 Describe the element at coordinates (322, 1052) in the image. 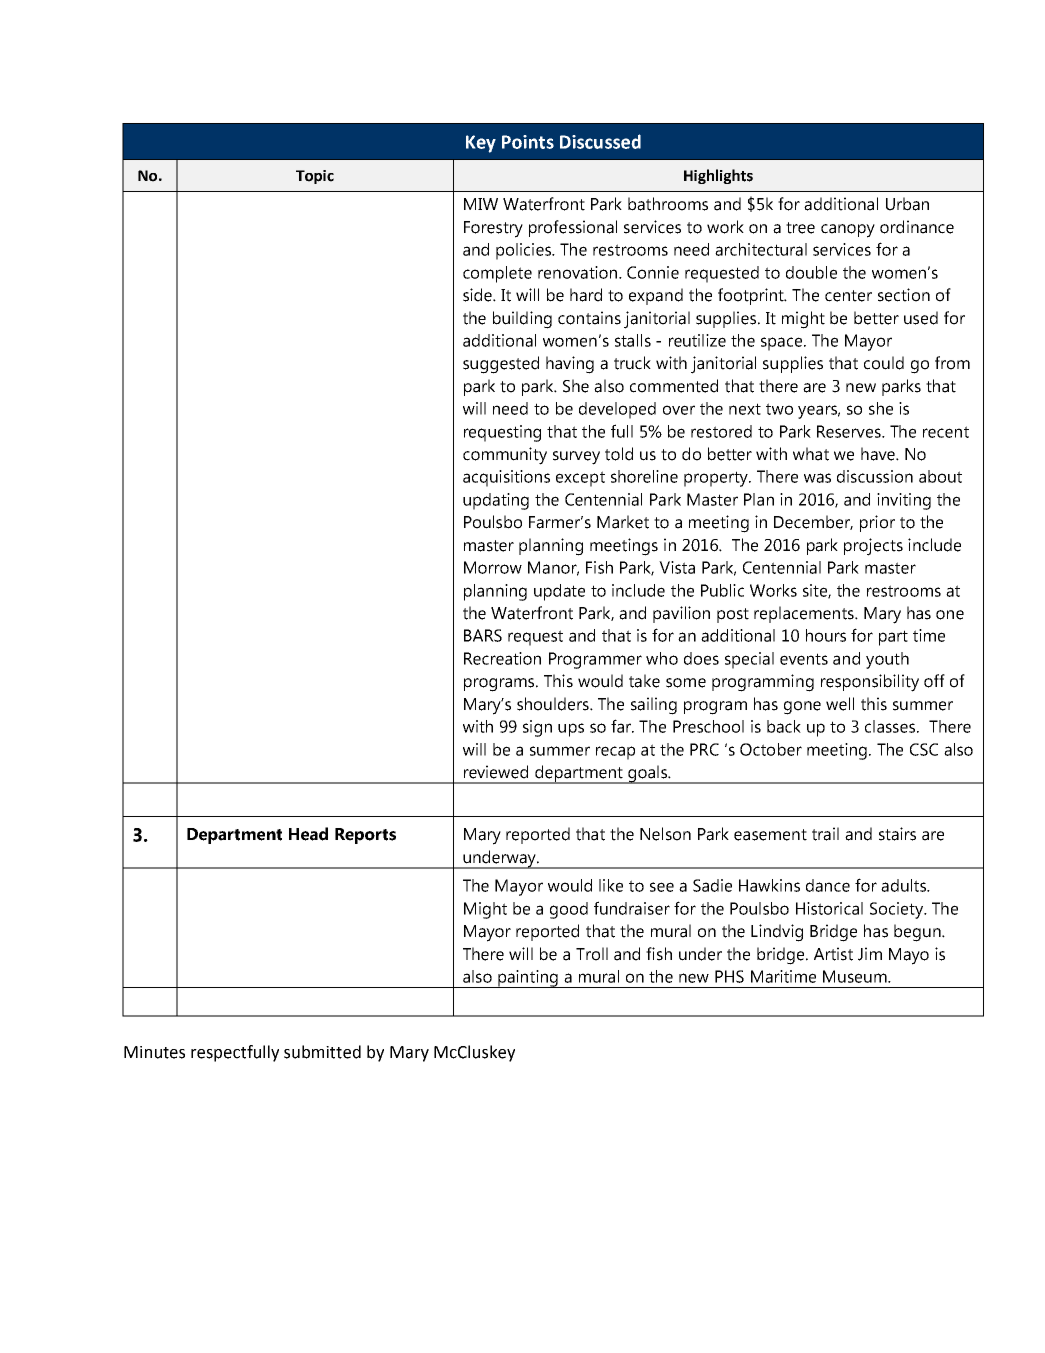

I see `submitted` at that location.
